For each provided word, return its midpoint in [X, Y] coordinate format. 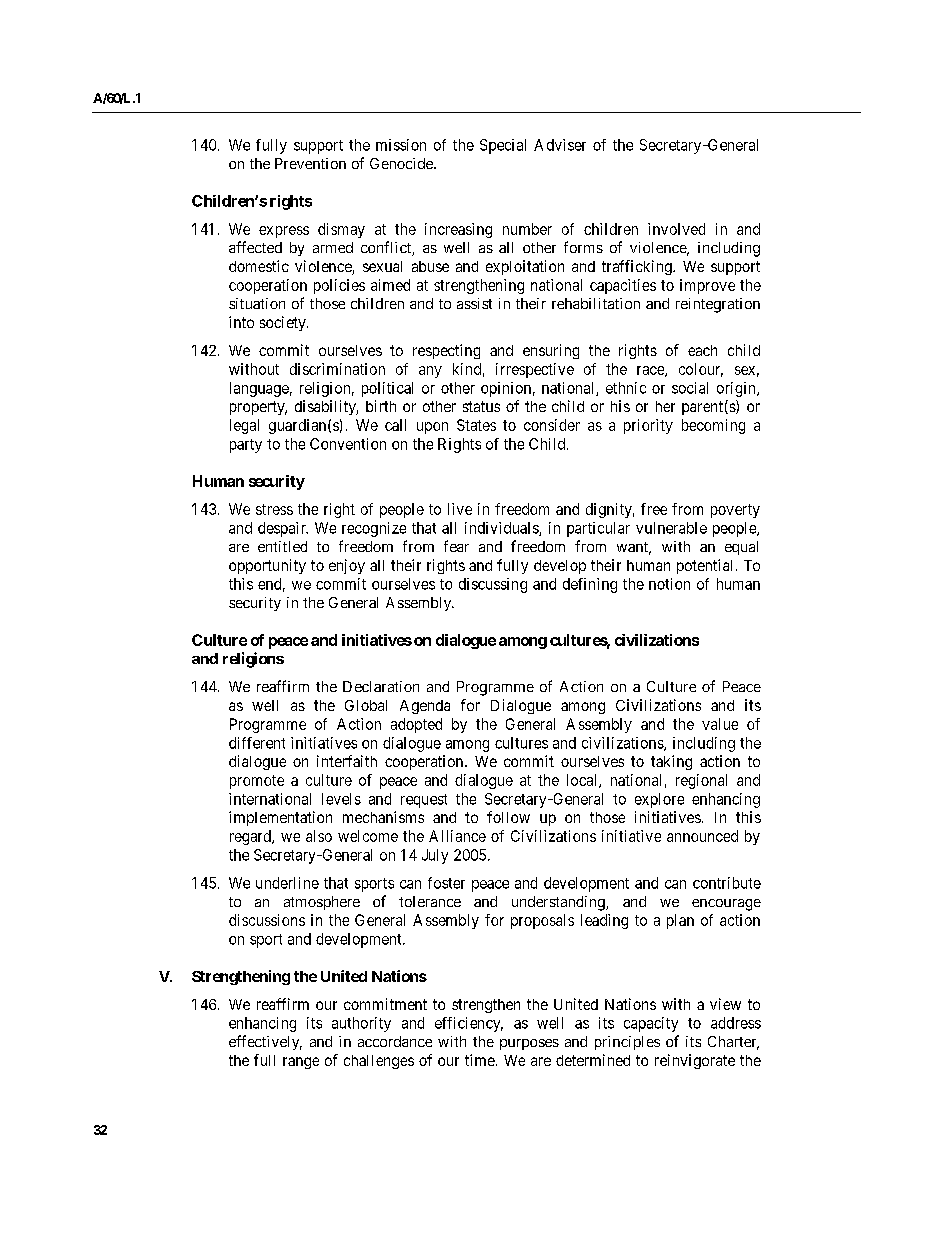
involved [676, 229]
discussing [493, 585]
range [301, 1063]
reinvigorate [695, 1061]
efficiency [469, 1024]
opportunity [267, 566]
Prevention [310, 163]
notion [669, 584]
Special [503, 146]
